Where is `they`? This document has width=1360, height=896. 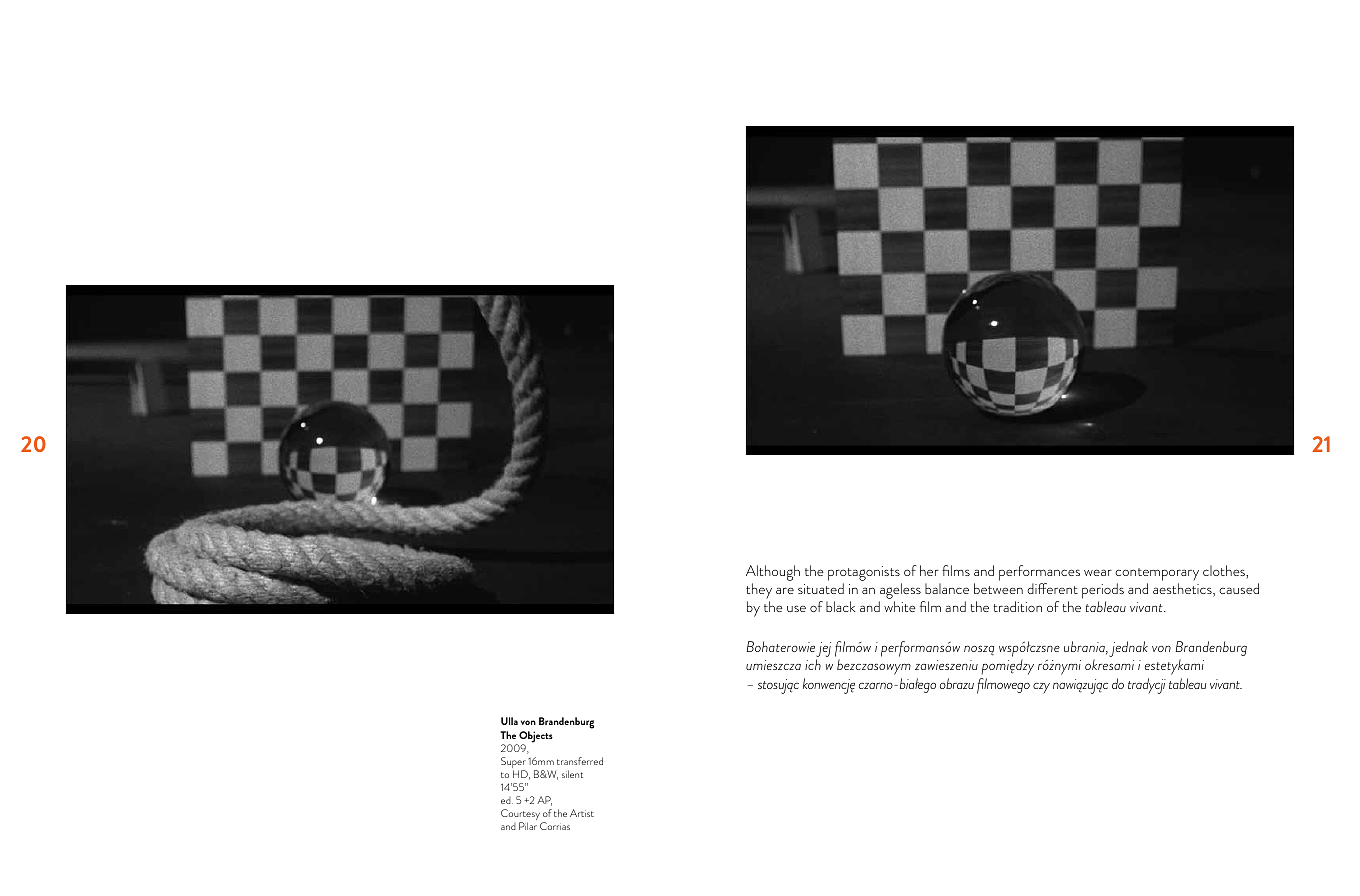
they is located at coordinates (759, 591).
